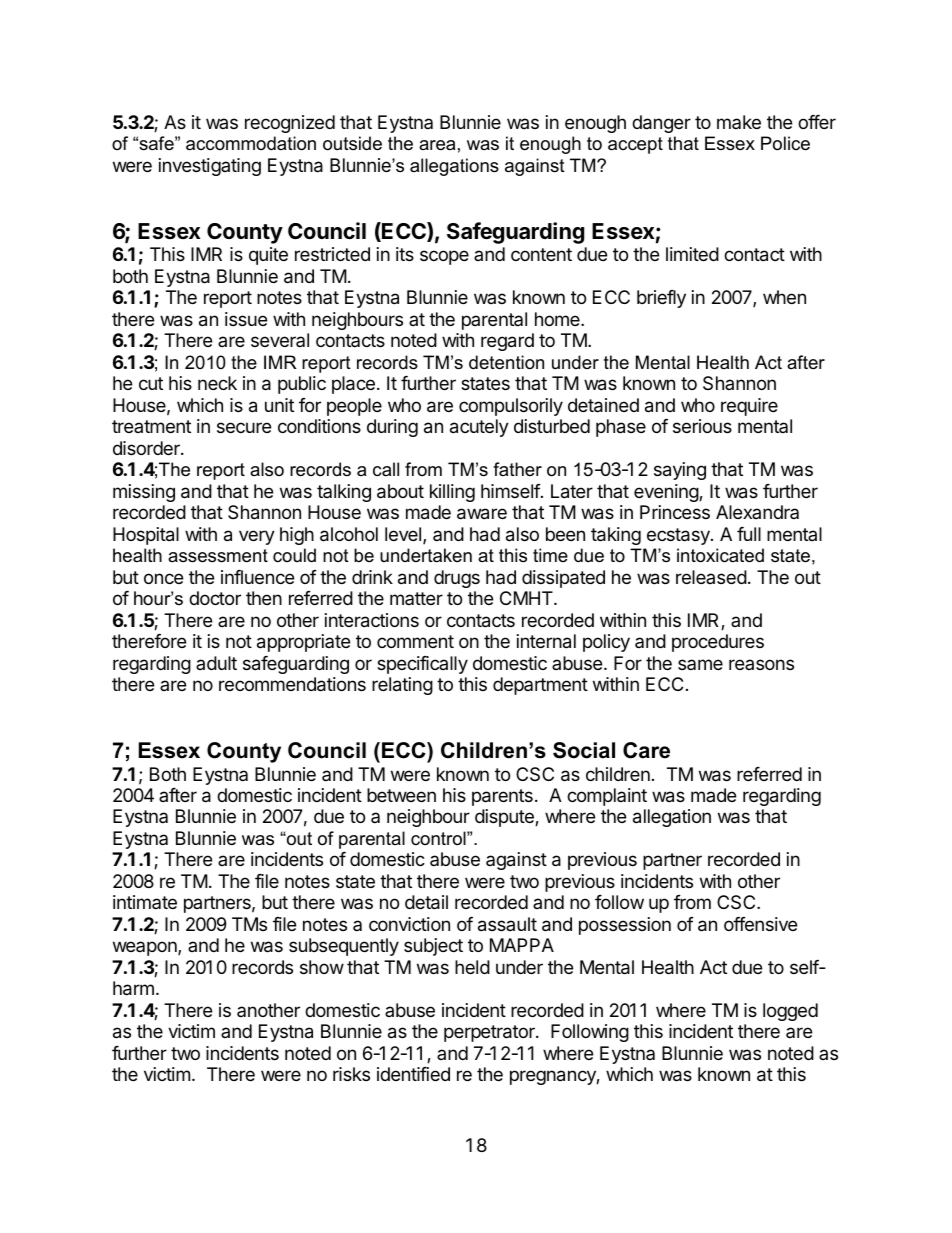 The height and width of the screenshot is (1233, 952). I want to click on area, so click(437, 145).
